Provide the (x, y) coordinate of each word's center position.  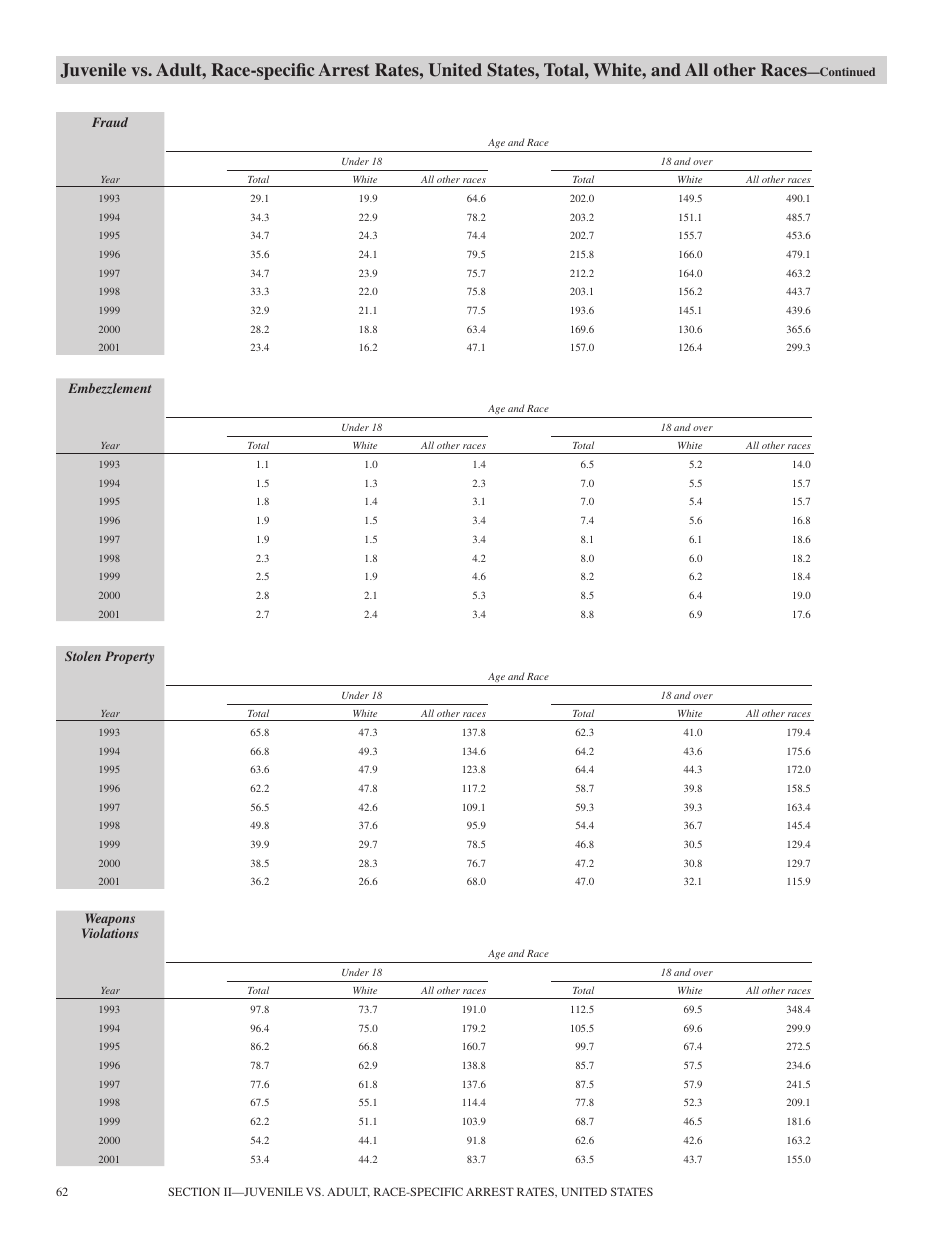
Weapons (109, 921)
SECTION (194, 1191)
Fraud (110, 122)
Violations (110, 933)
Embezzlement (109, 388)
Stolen (83, 656)
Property (129, 657)
